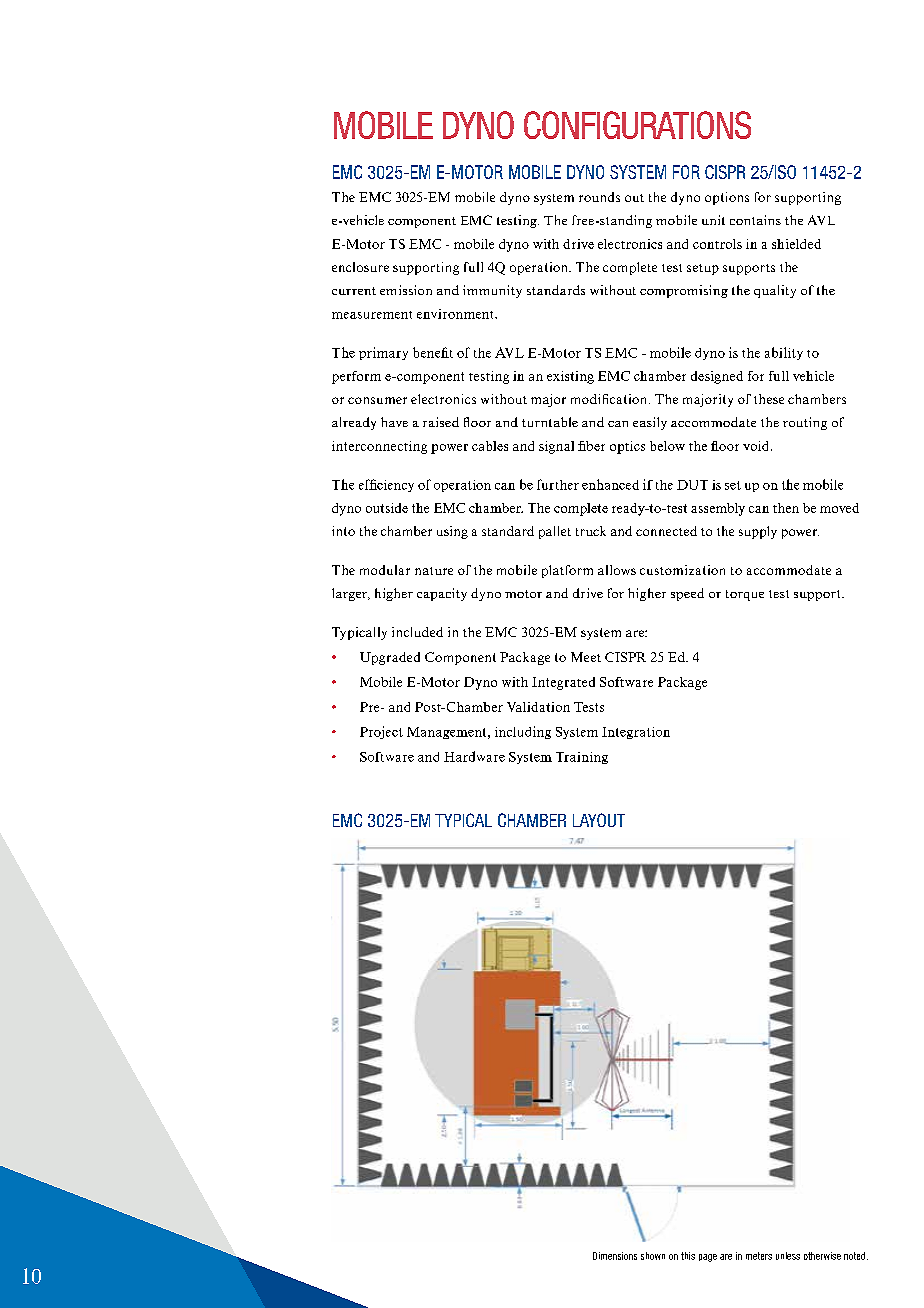  What do you see at coordinates (755, 220) in the image?
I see `contains` at bounding box center [755, 220].
